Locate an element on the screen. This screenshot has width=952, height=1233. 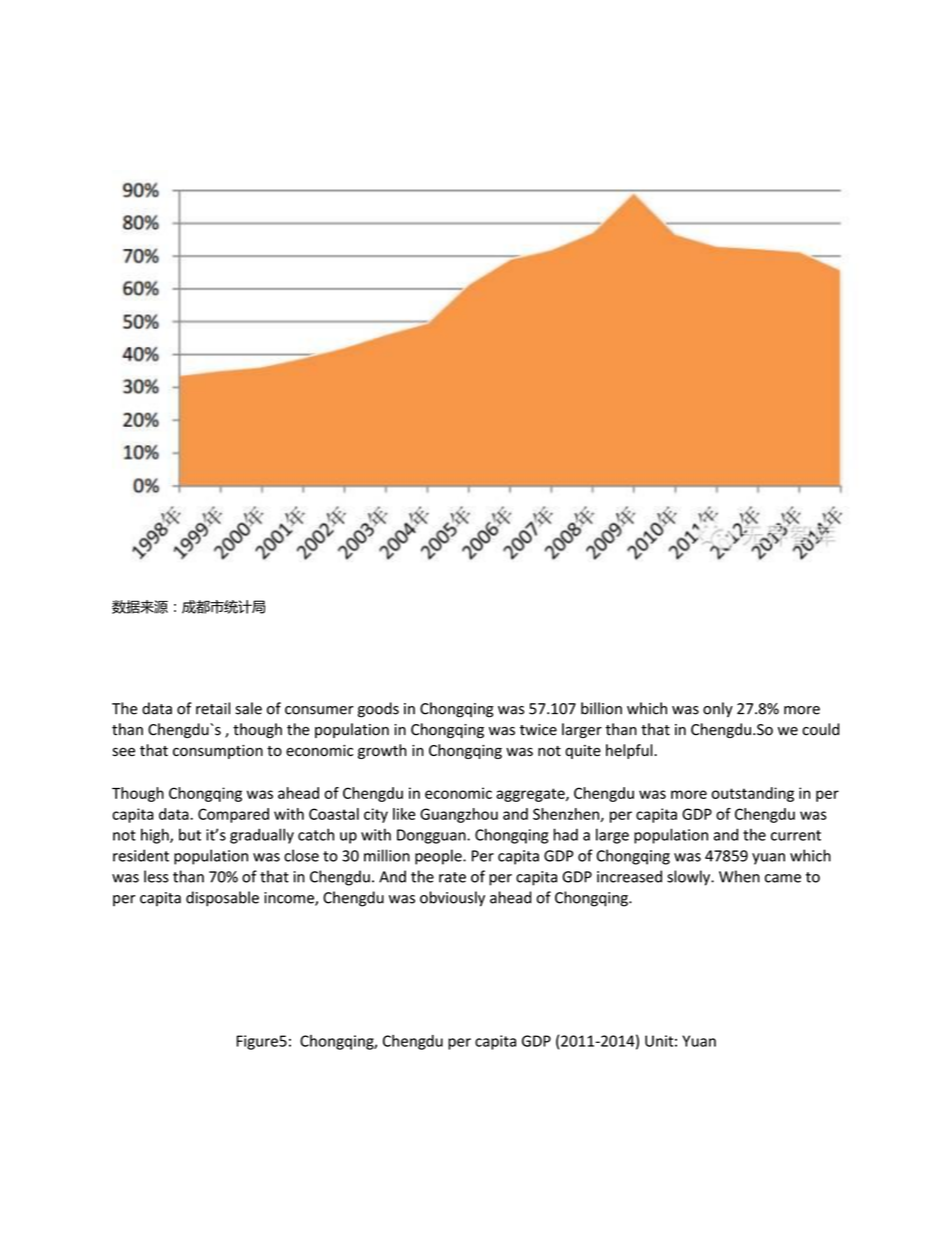
outstanding is located at coordinates (753, 794).
